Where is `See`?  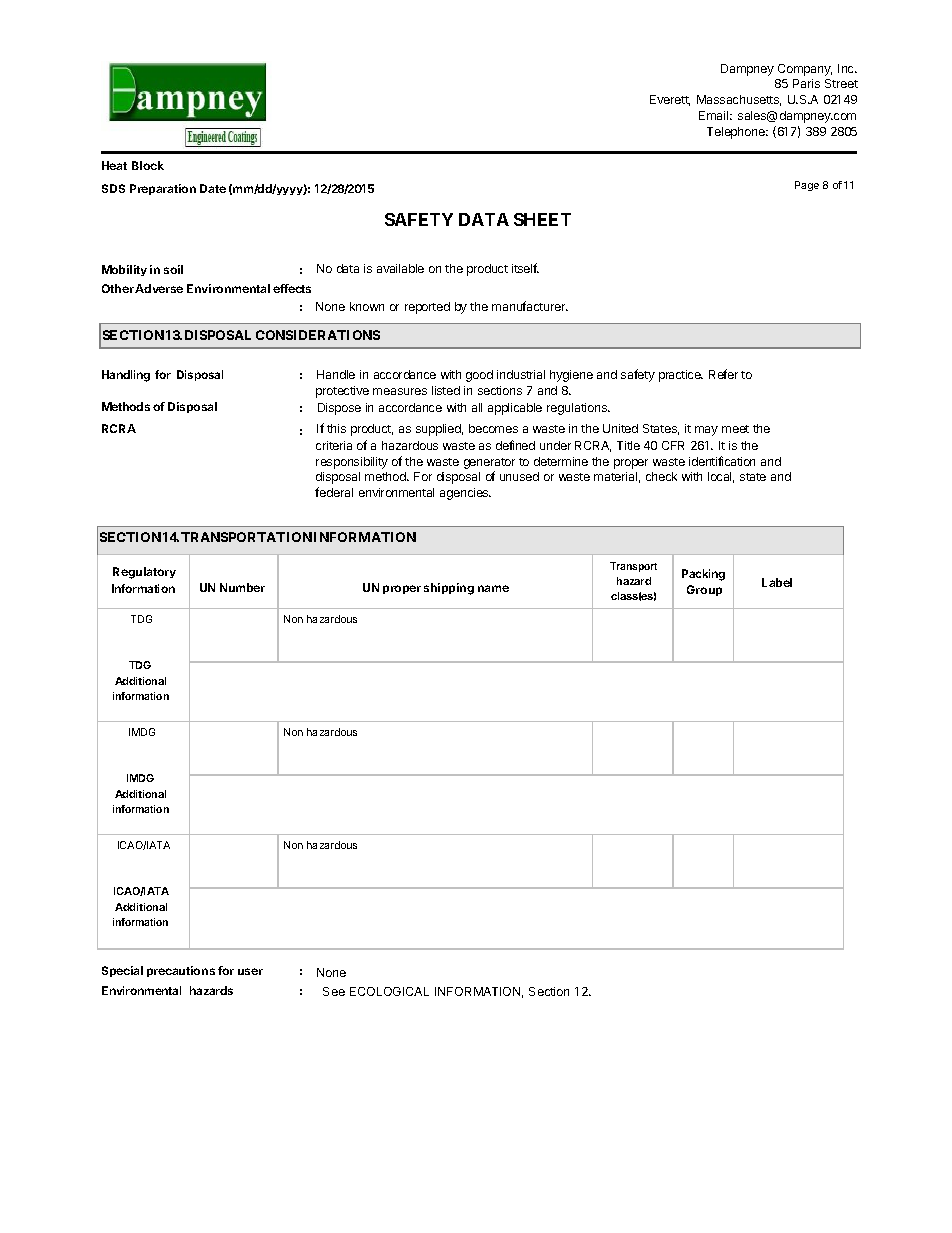
See is located at coordinates (334, 991).
